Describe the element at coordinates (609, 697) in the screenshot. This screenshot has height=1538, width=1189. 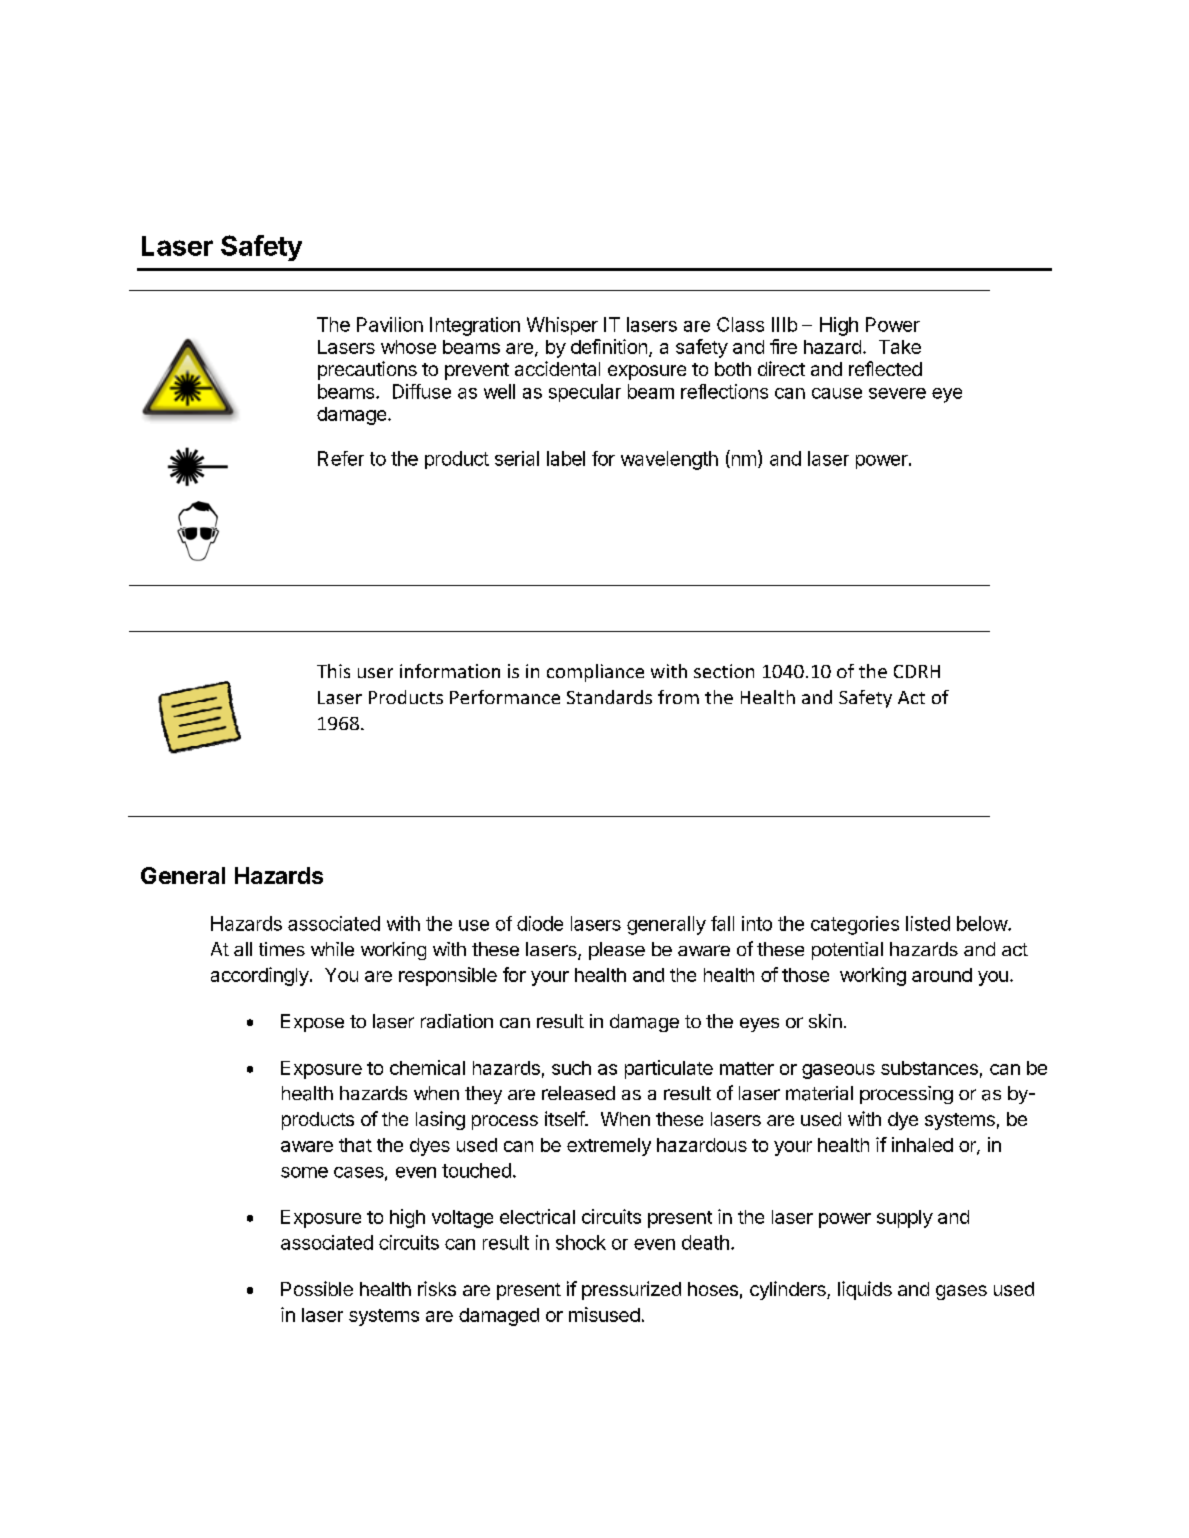
I see `Standards` at that location.
